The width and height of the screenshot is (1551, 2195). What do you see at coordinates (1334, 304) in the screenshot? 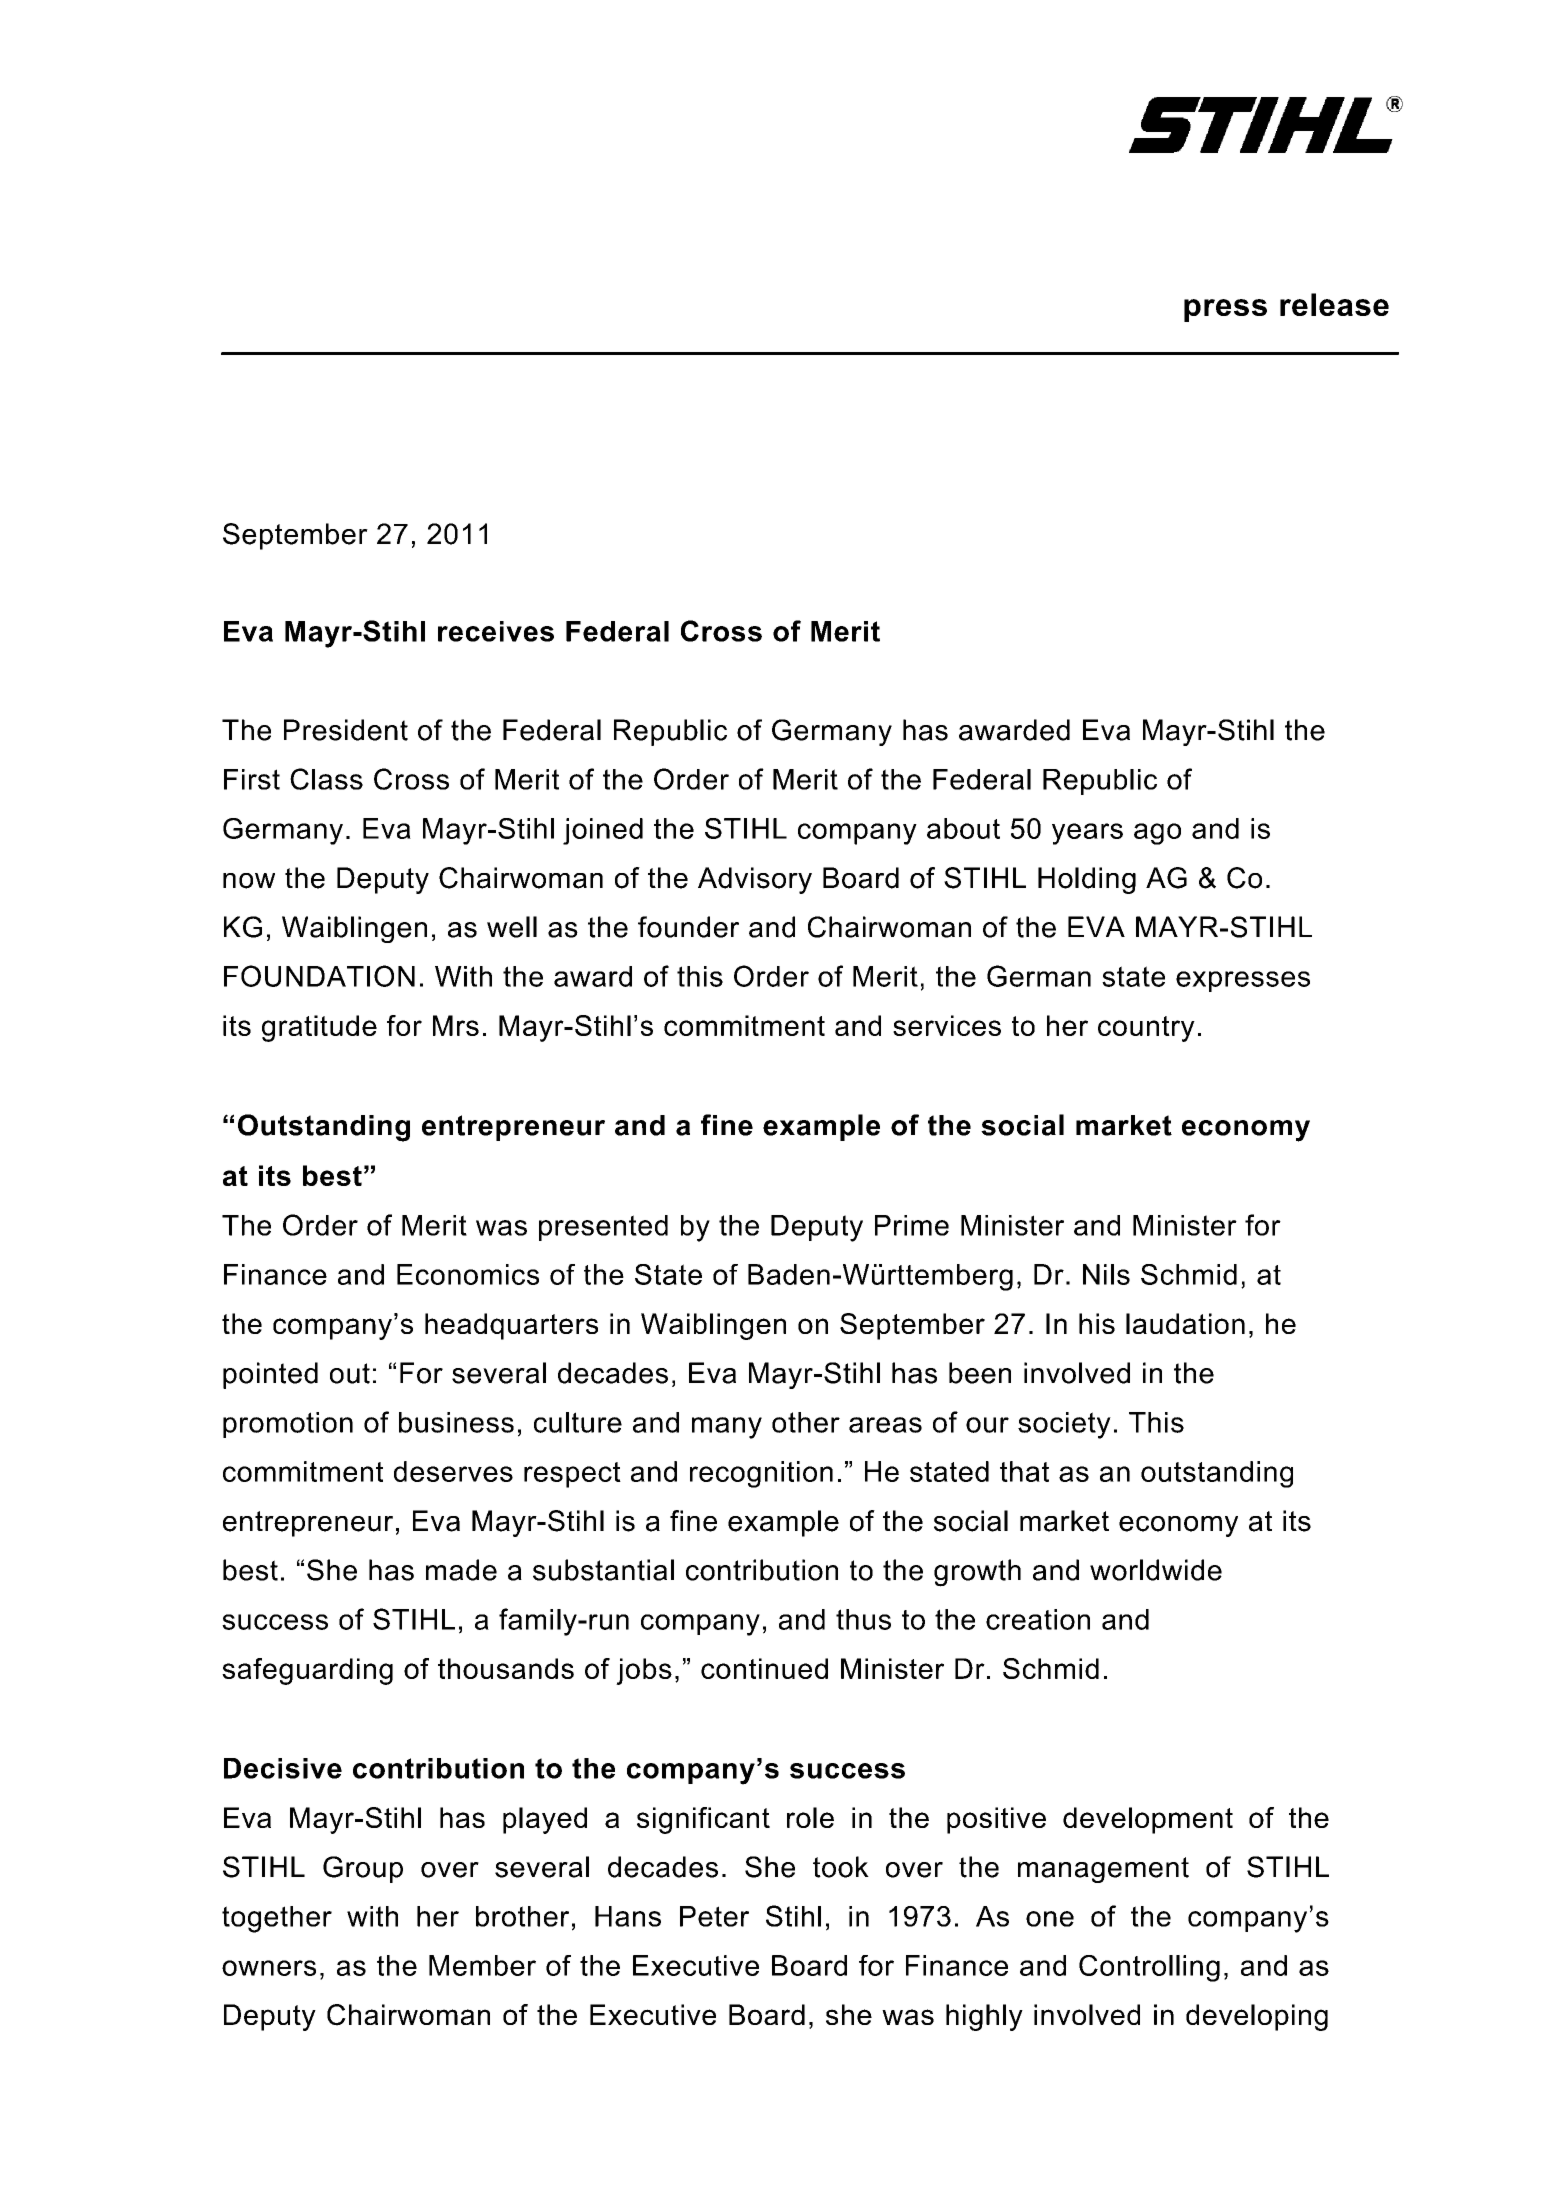
I see `release` at bounding box center [1334, 304].
